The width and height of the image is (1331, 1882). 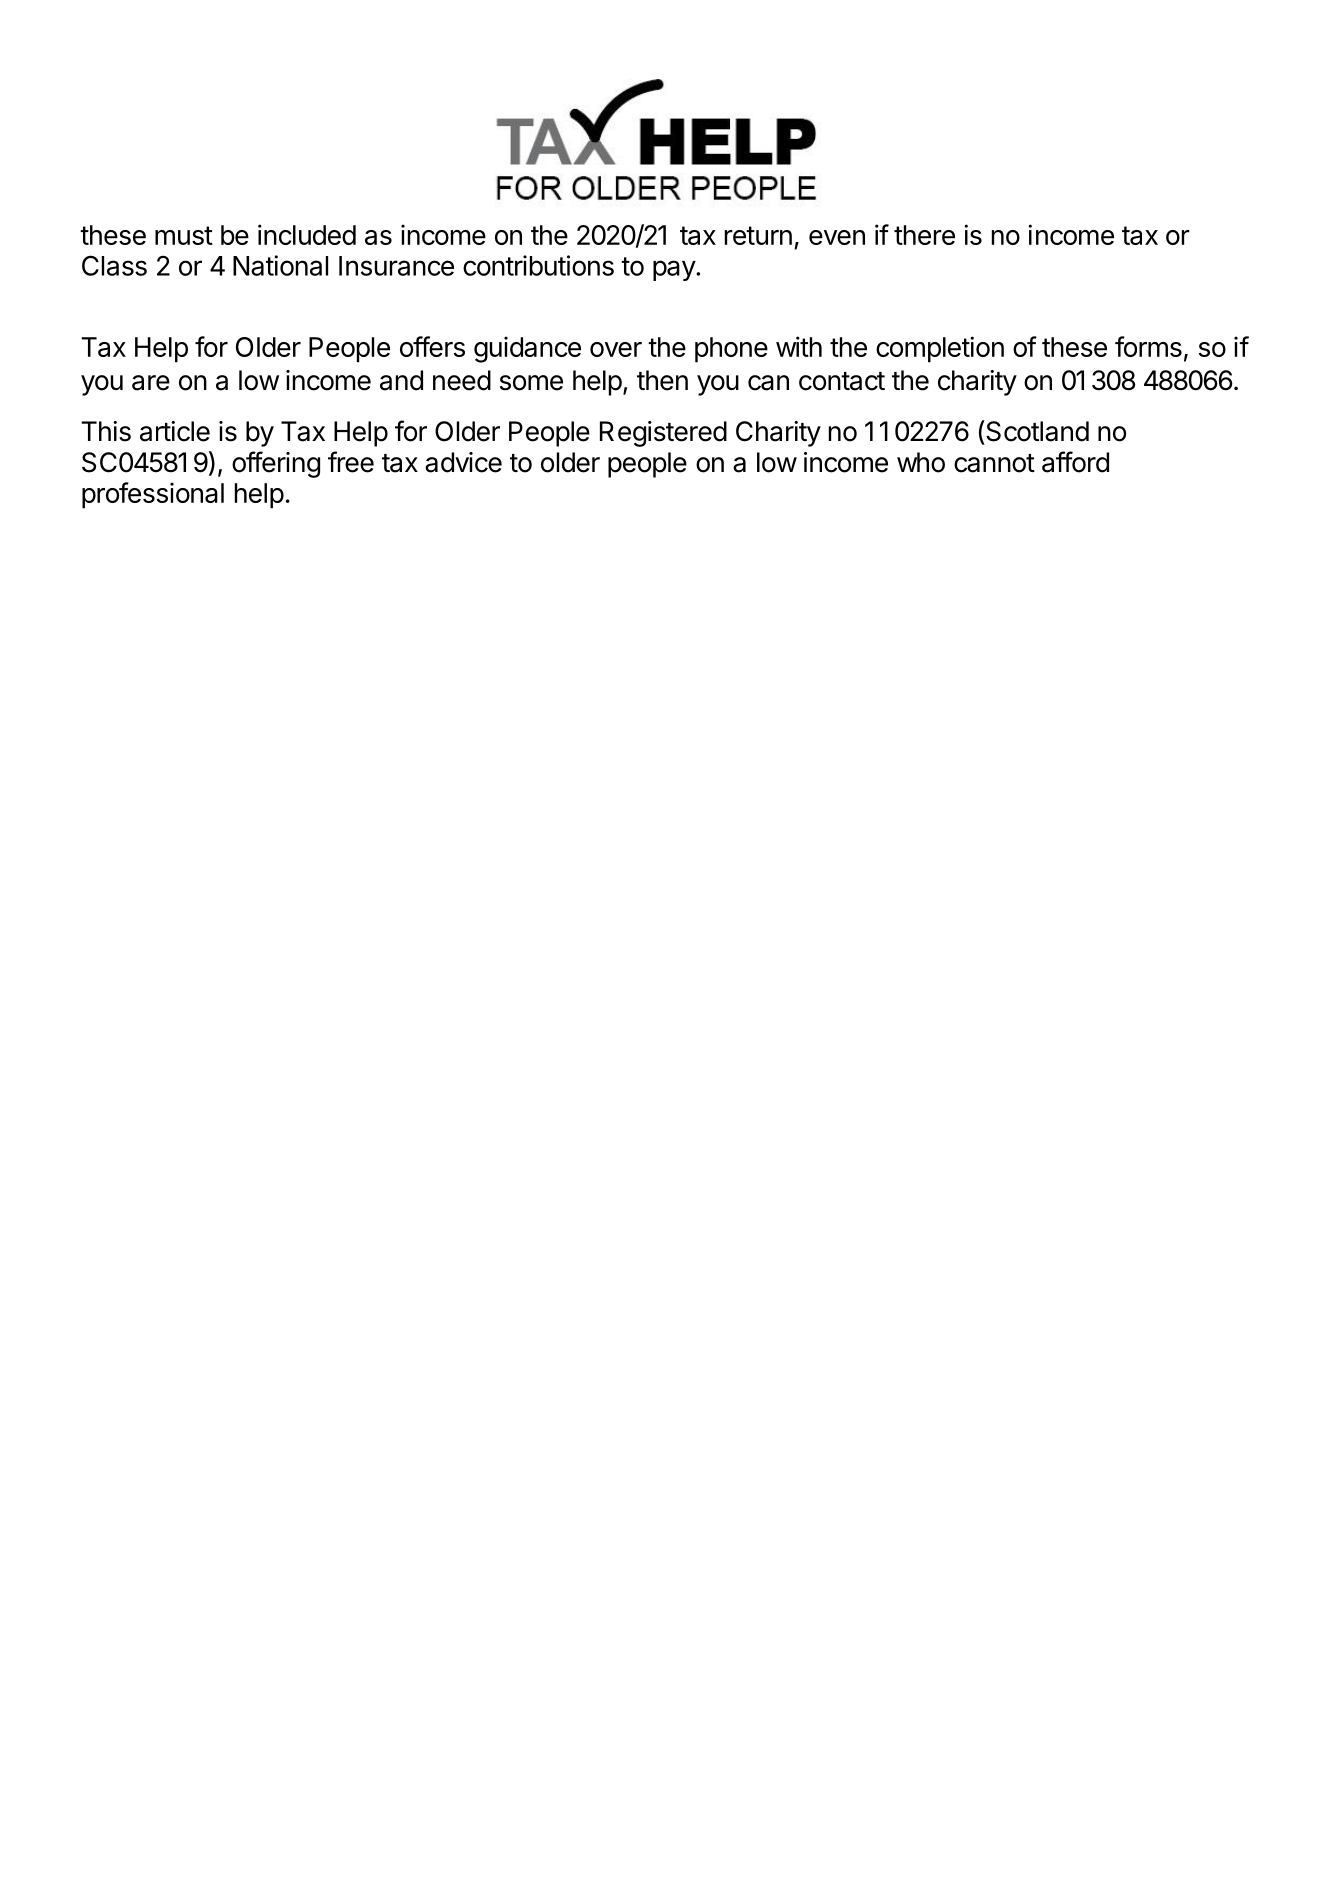 What do you see at coordinates (151, 383) in the image?
I see `are` at bounding box center [151, 383].
